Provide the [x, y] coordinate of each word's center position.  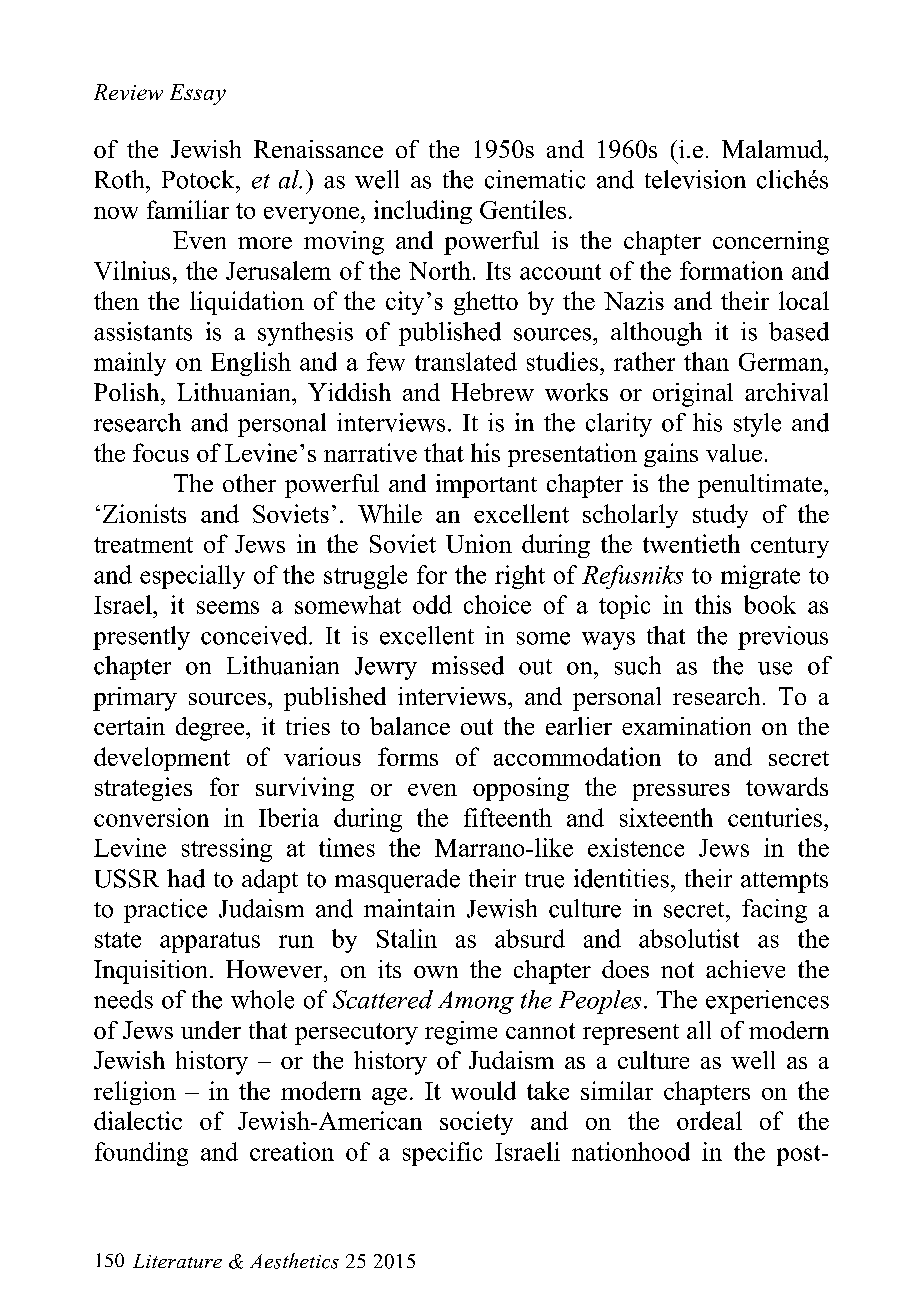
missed [468, 665]
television [695, 179]
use [775, 668]
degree [211, 729]
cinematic [535, 179]
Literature [177, 1261]
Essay [198, 94]
